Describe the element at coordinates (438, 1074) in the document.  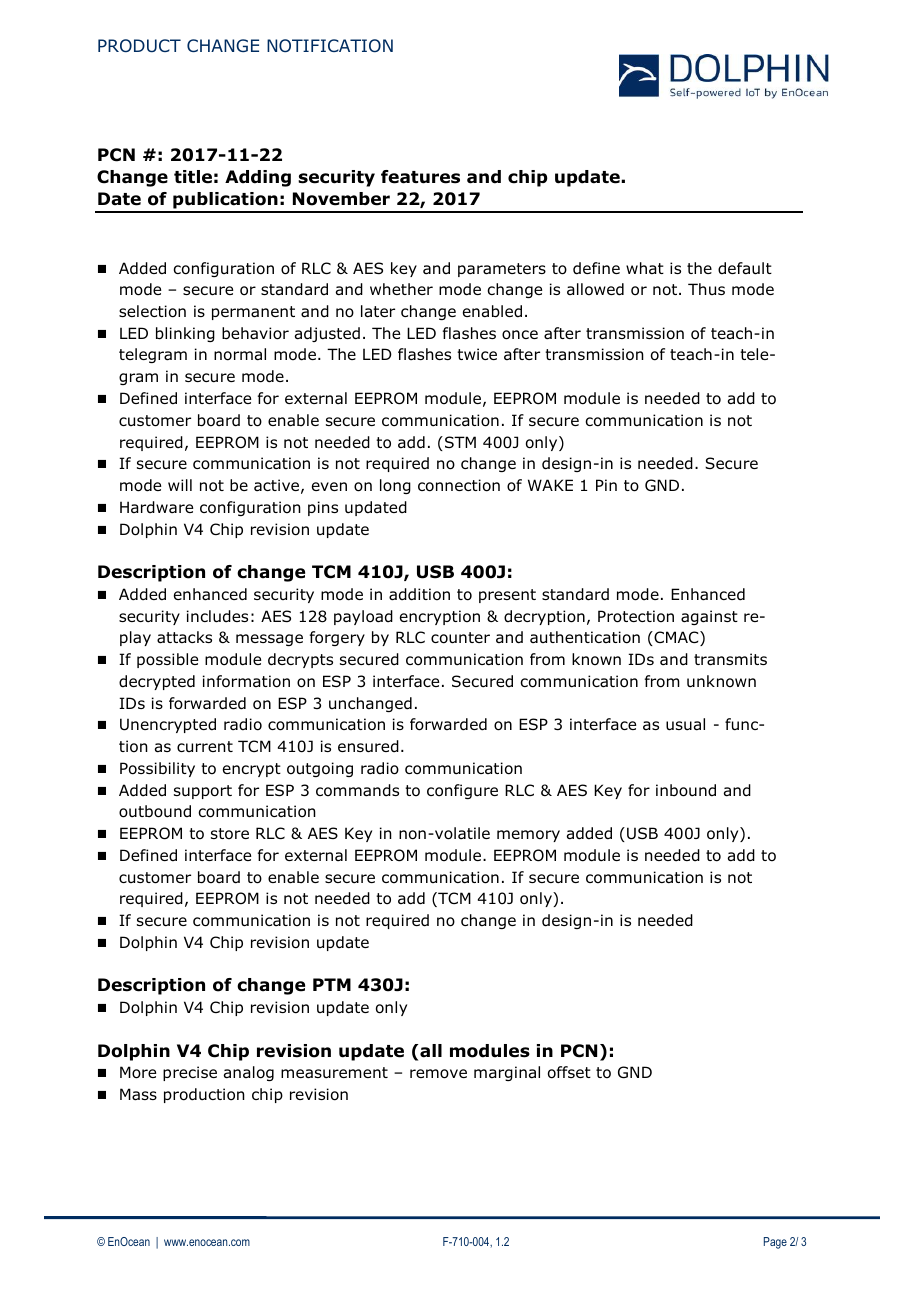
I see `remove` at that location.
